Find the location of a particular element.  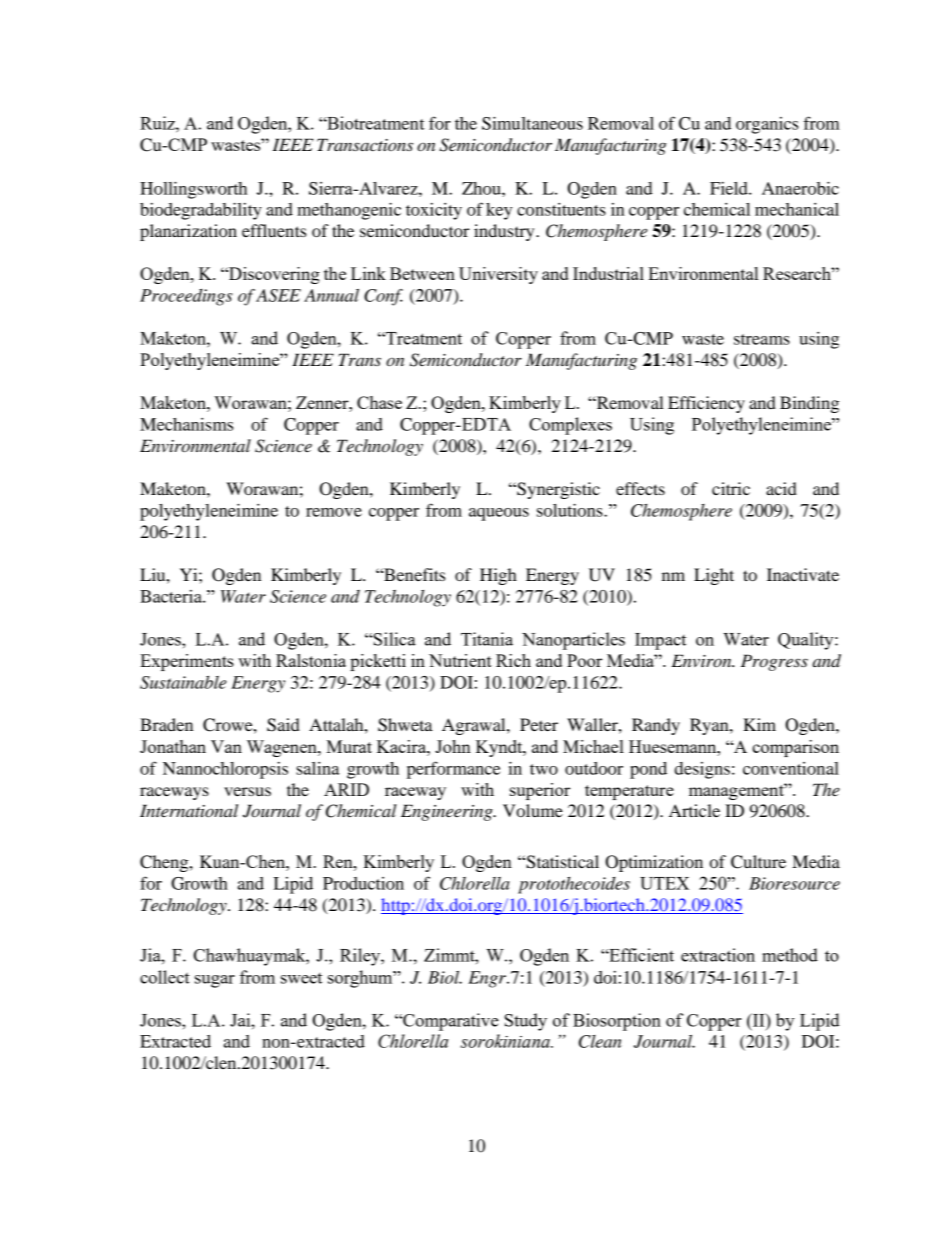

aqueous is located at coordinates (499, 514).
